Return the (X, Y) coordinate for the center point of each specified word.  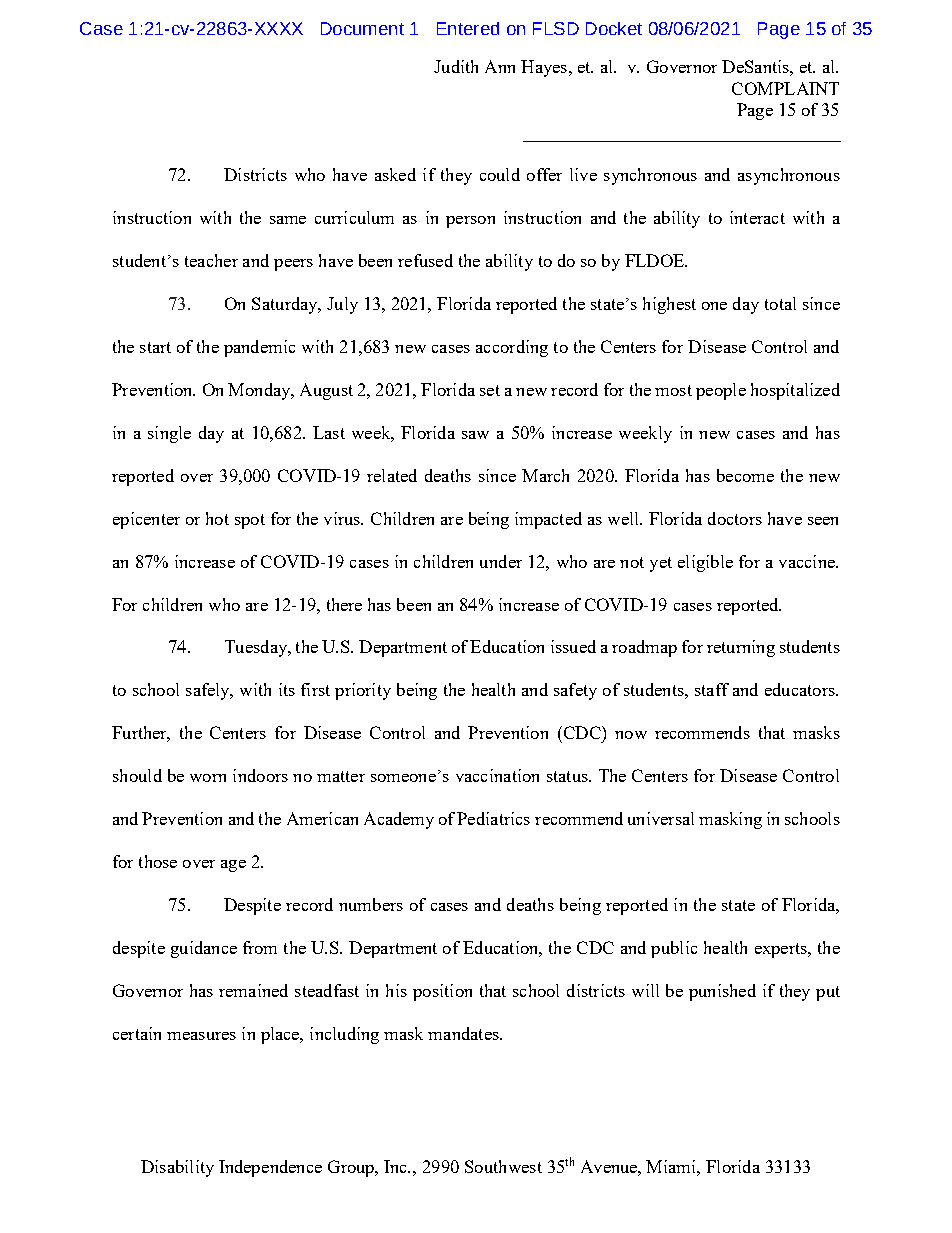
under (501, 561)
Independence (270, 1168)
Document (362, 28)
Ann (500, 66)
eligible (705, 563)
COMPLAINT (785, 88)
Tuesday (257, 648)
